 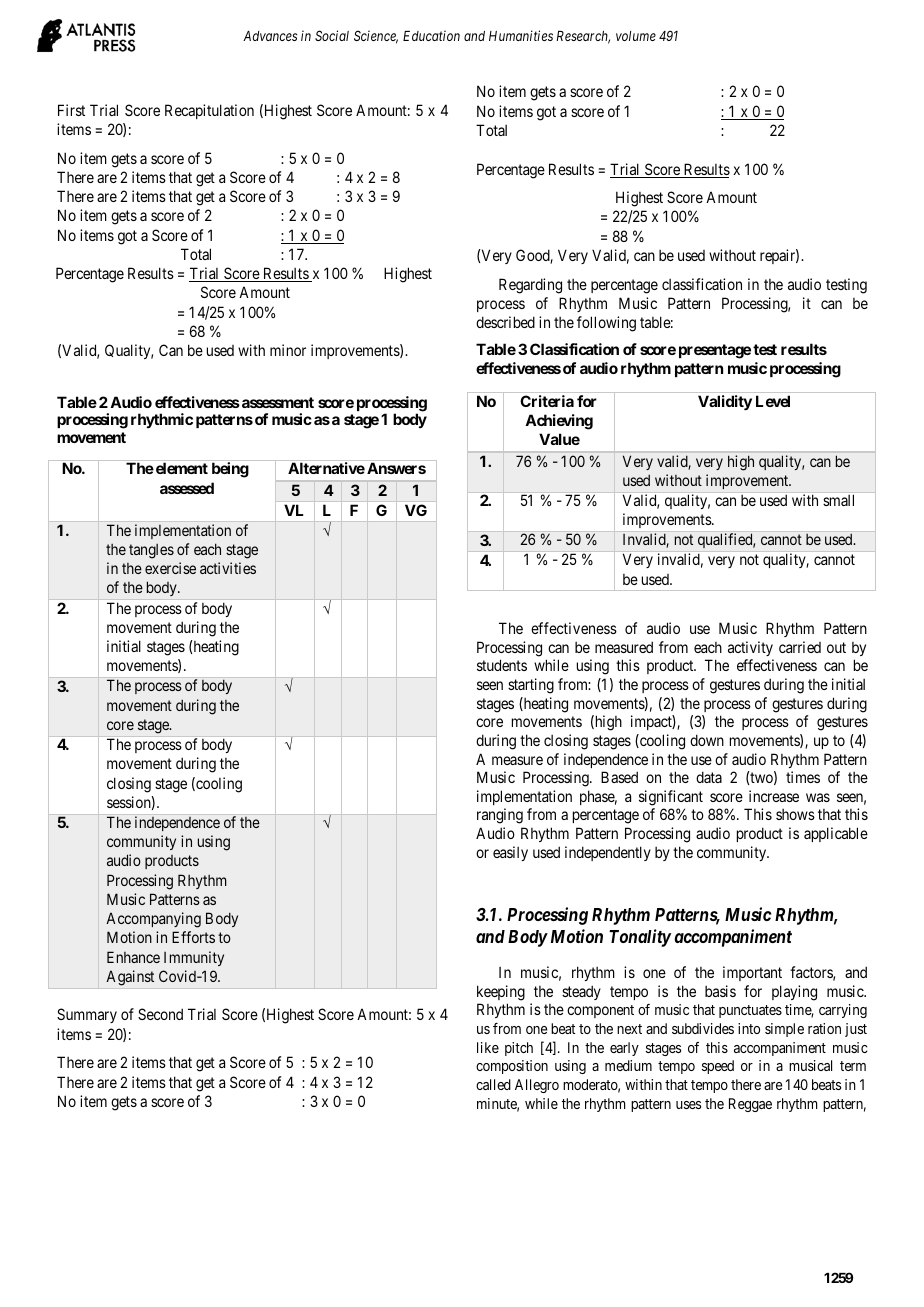 I want to click on easily, so click(x=510, y=853).
